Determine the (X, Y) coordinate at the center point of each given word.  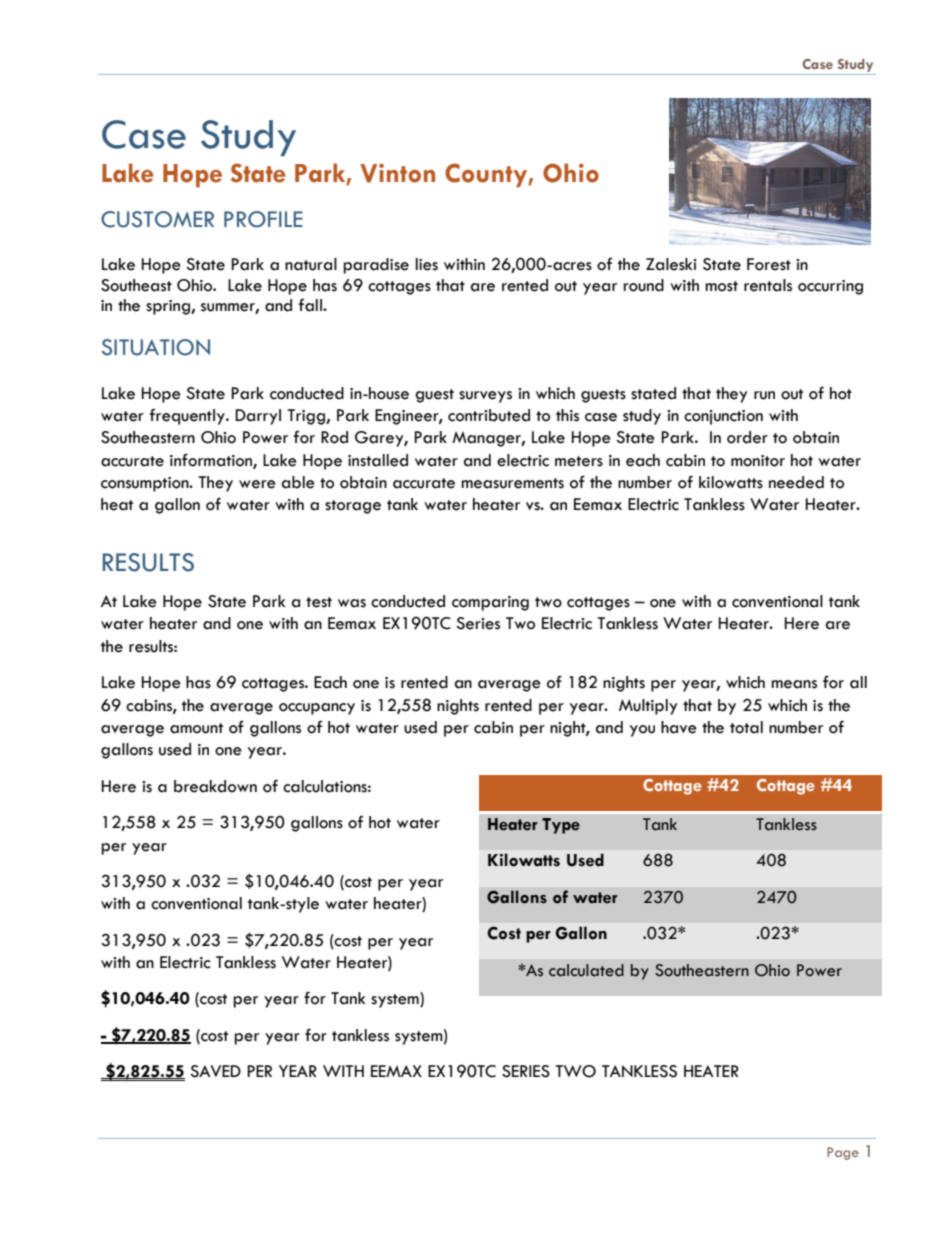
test (319, 602)
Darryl (258, 417)
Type (561, 826)
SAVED (215, 1071)
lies (427, 264)
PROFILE (263, 219)
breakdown (215, 786)
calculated (586, 970)
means (794, 684)
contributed (489, 415)
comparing (490, 603)
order (747, 437)
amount (196, 728)
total (746, 727)
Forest (769, 264)
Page (843, 1153)
